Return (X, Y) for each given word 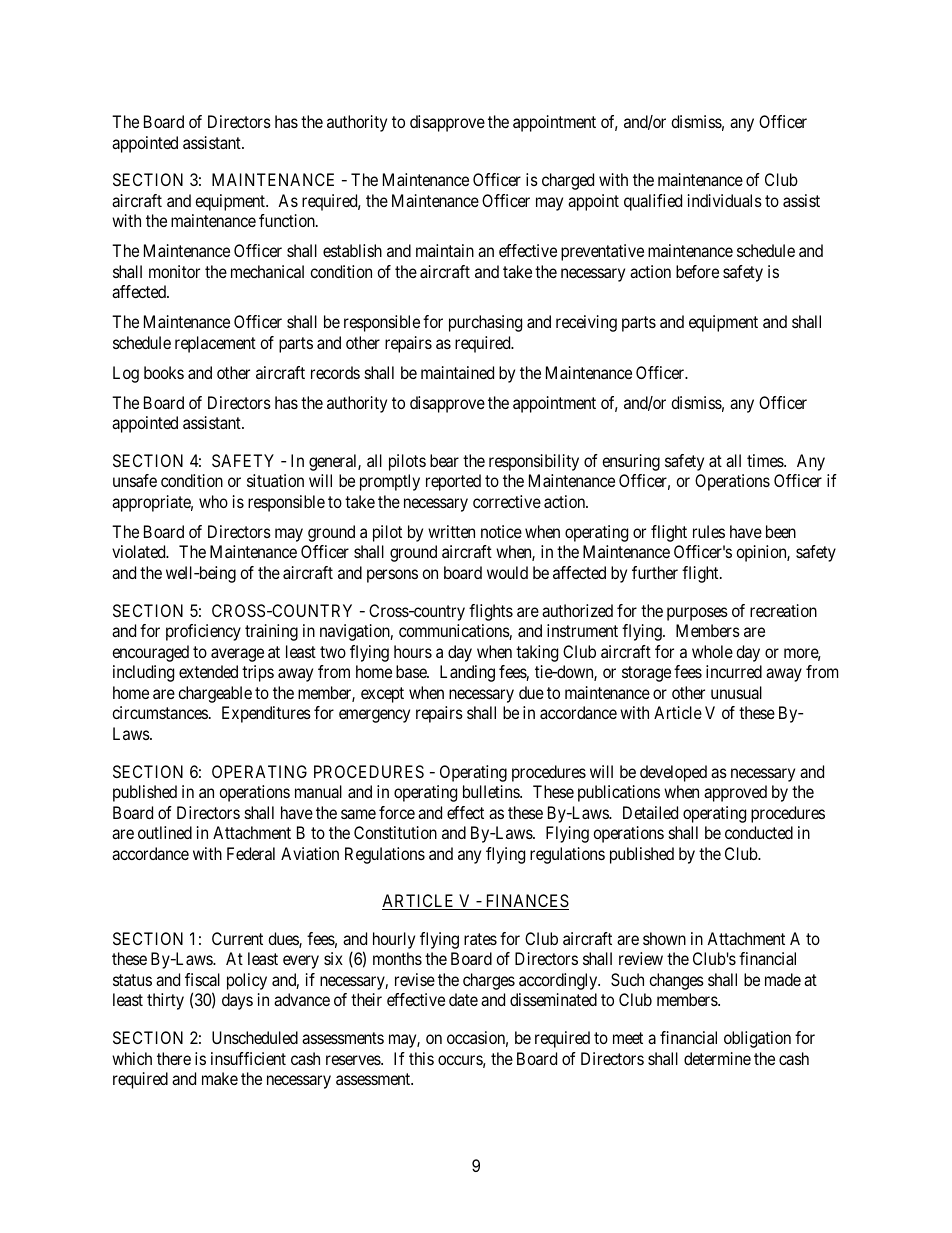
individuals (725, 200)
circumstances (160, 712)
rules (709, 531)
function (288, 220)
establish (352, 250)
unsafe (135, 480)
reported (453, 482)
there (174, 1058)
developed (673, 773)
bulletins (492, 791)
